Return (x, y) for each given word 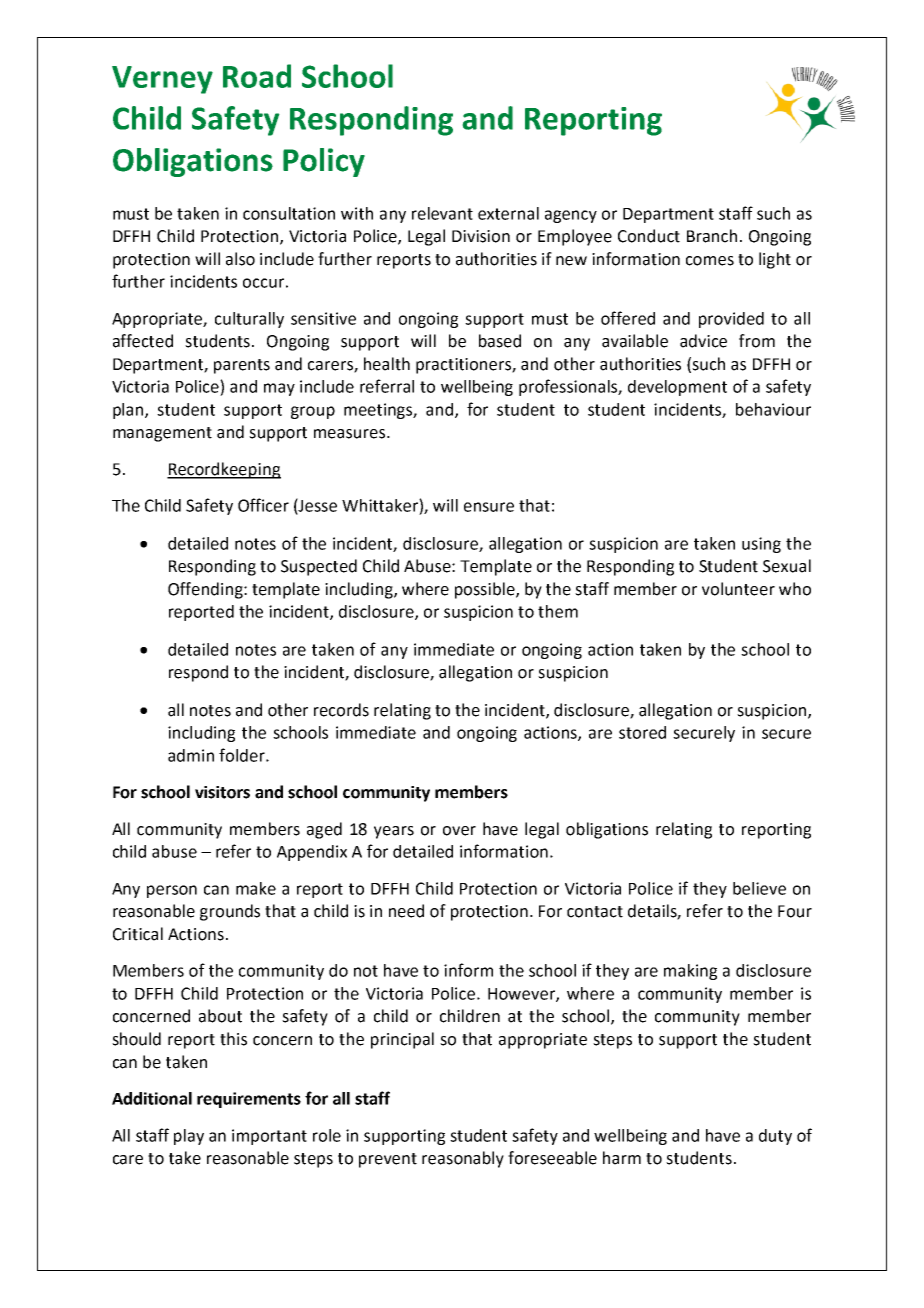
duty (775, 1137)
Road (257, 76)
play (189, 1137)
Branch (712, 236)
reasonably (463, 1159)
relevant (442, 213)
